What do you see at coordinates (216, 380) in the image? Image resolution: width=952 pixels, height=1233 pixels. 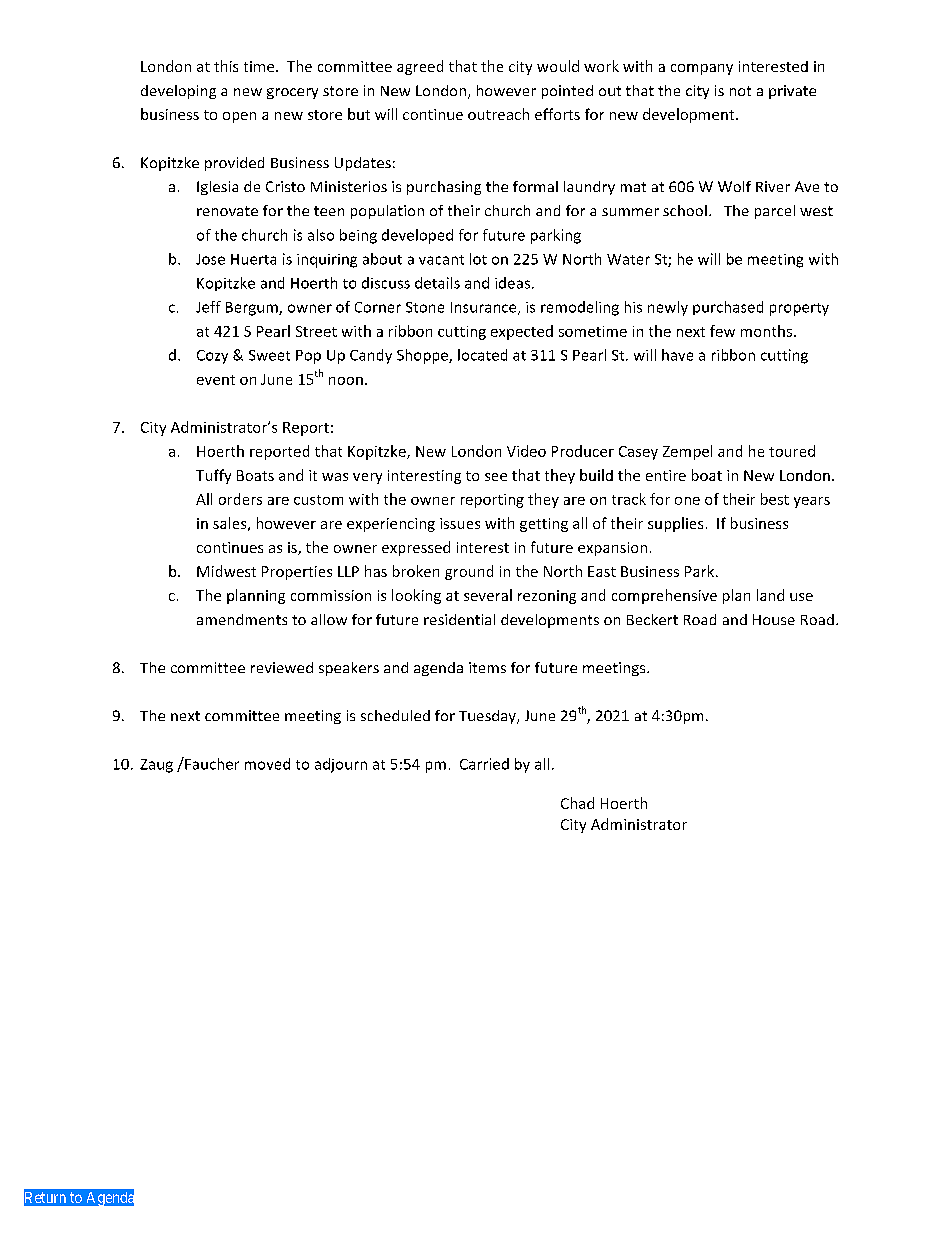 I see `event` at bounding box center [216, 380].
